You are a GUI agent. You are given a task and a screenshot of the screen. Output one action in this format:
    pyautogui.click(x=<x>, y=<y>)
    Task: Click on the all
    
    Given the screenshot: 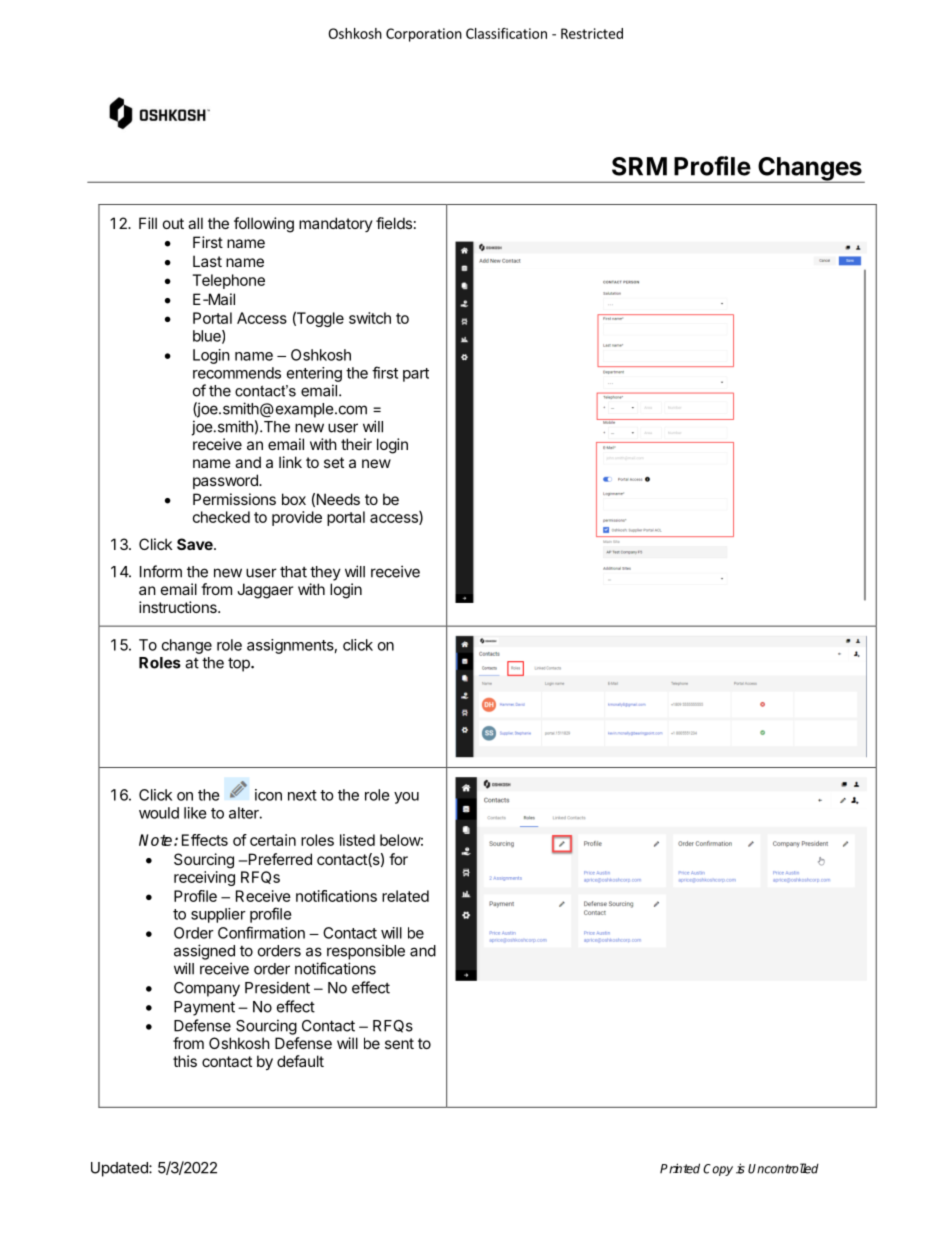 What is the action you would take?
    pyautogui.click(x=195, y=223)
